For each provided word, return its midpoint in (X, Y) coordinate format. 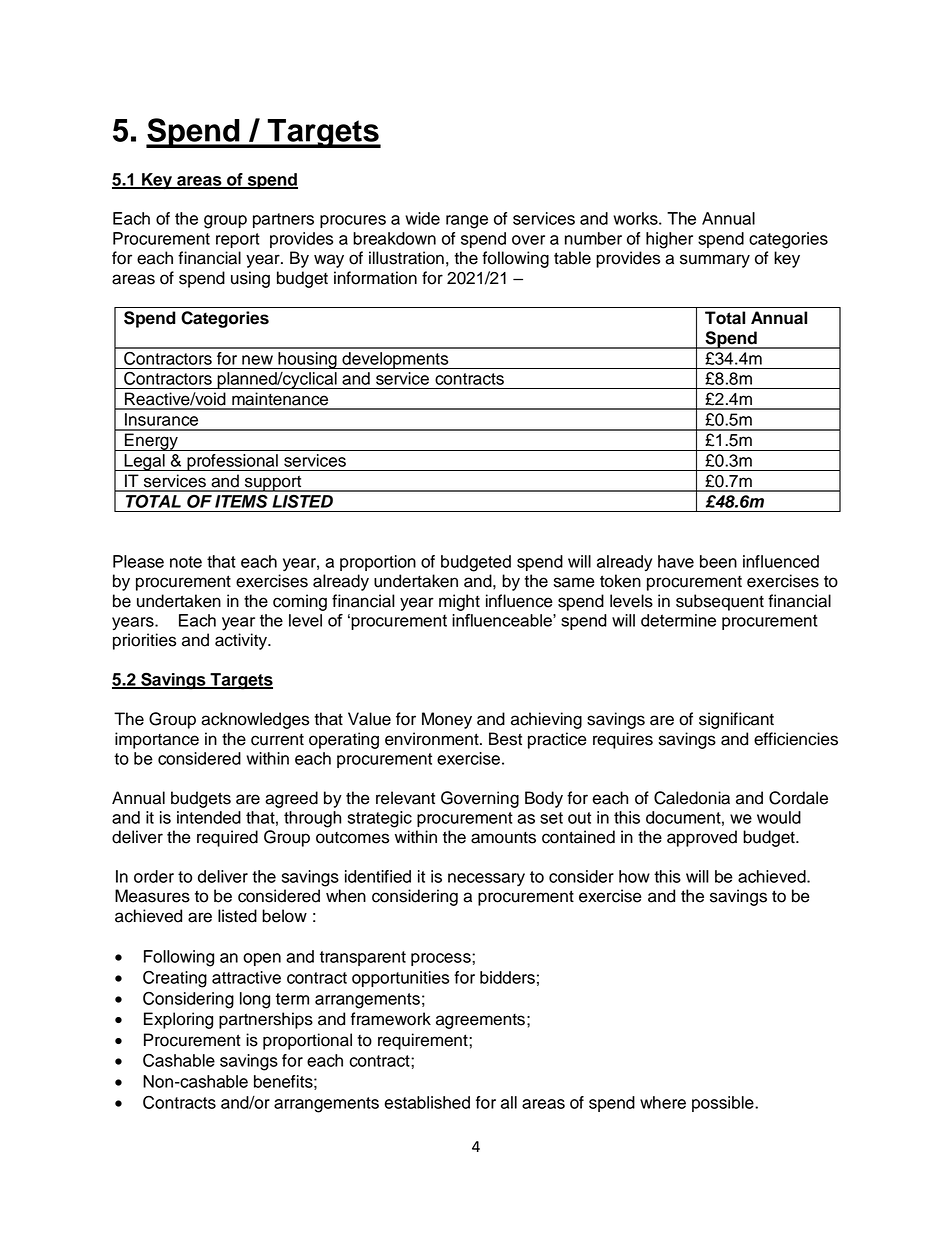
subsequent (720, 602)
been (718, 561)
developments (395, 360)
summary (715, 261)
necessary (486, 879)
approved (702, 838)
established (427, 1102)
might (459, 602)
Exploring (178, 1020)
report (238, 240)
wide (422, 218)
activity (242, 641)
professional (232, 462)
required (227, 838)
